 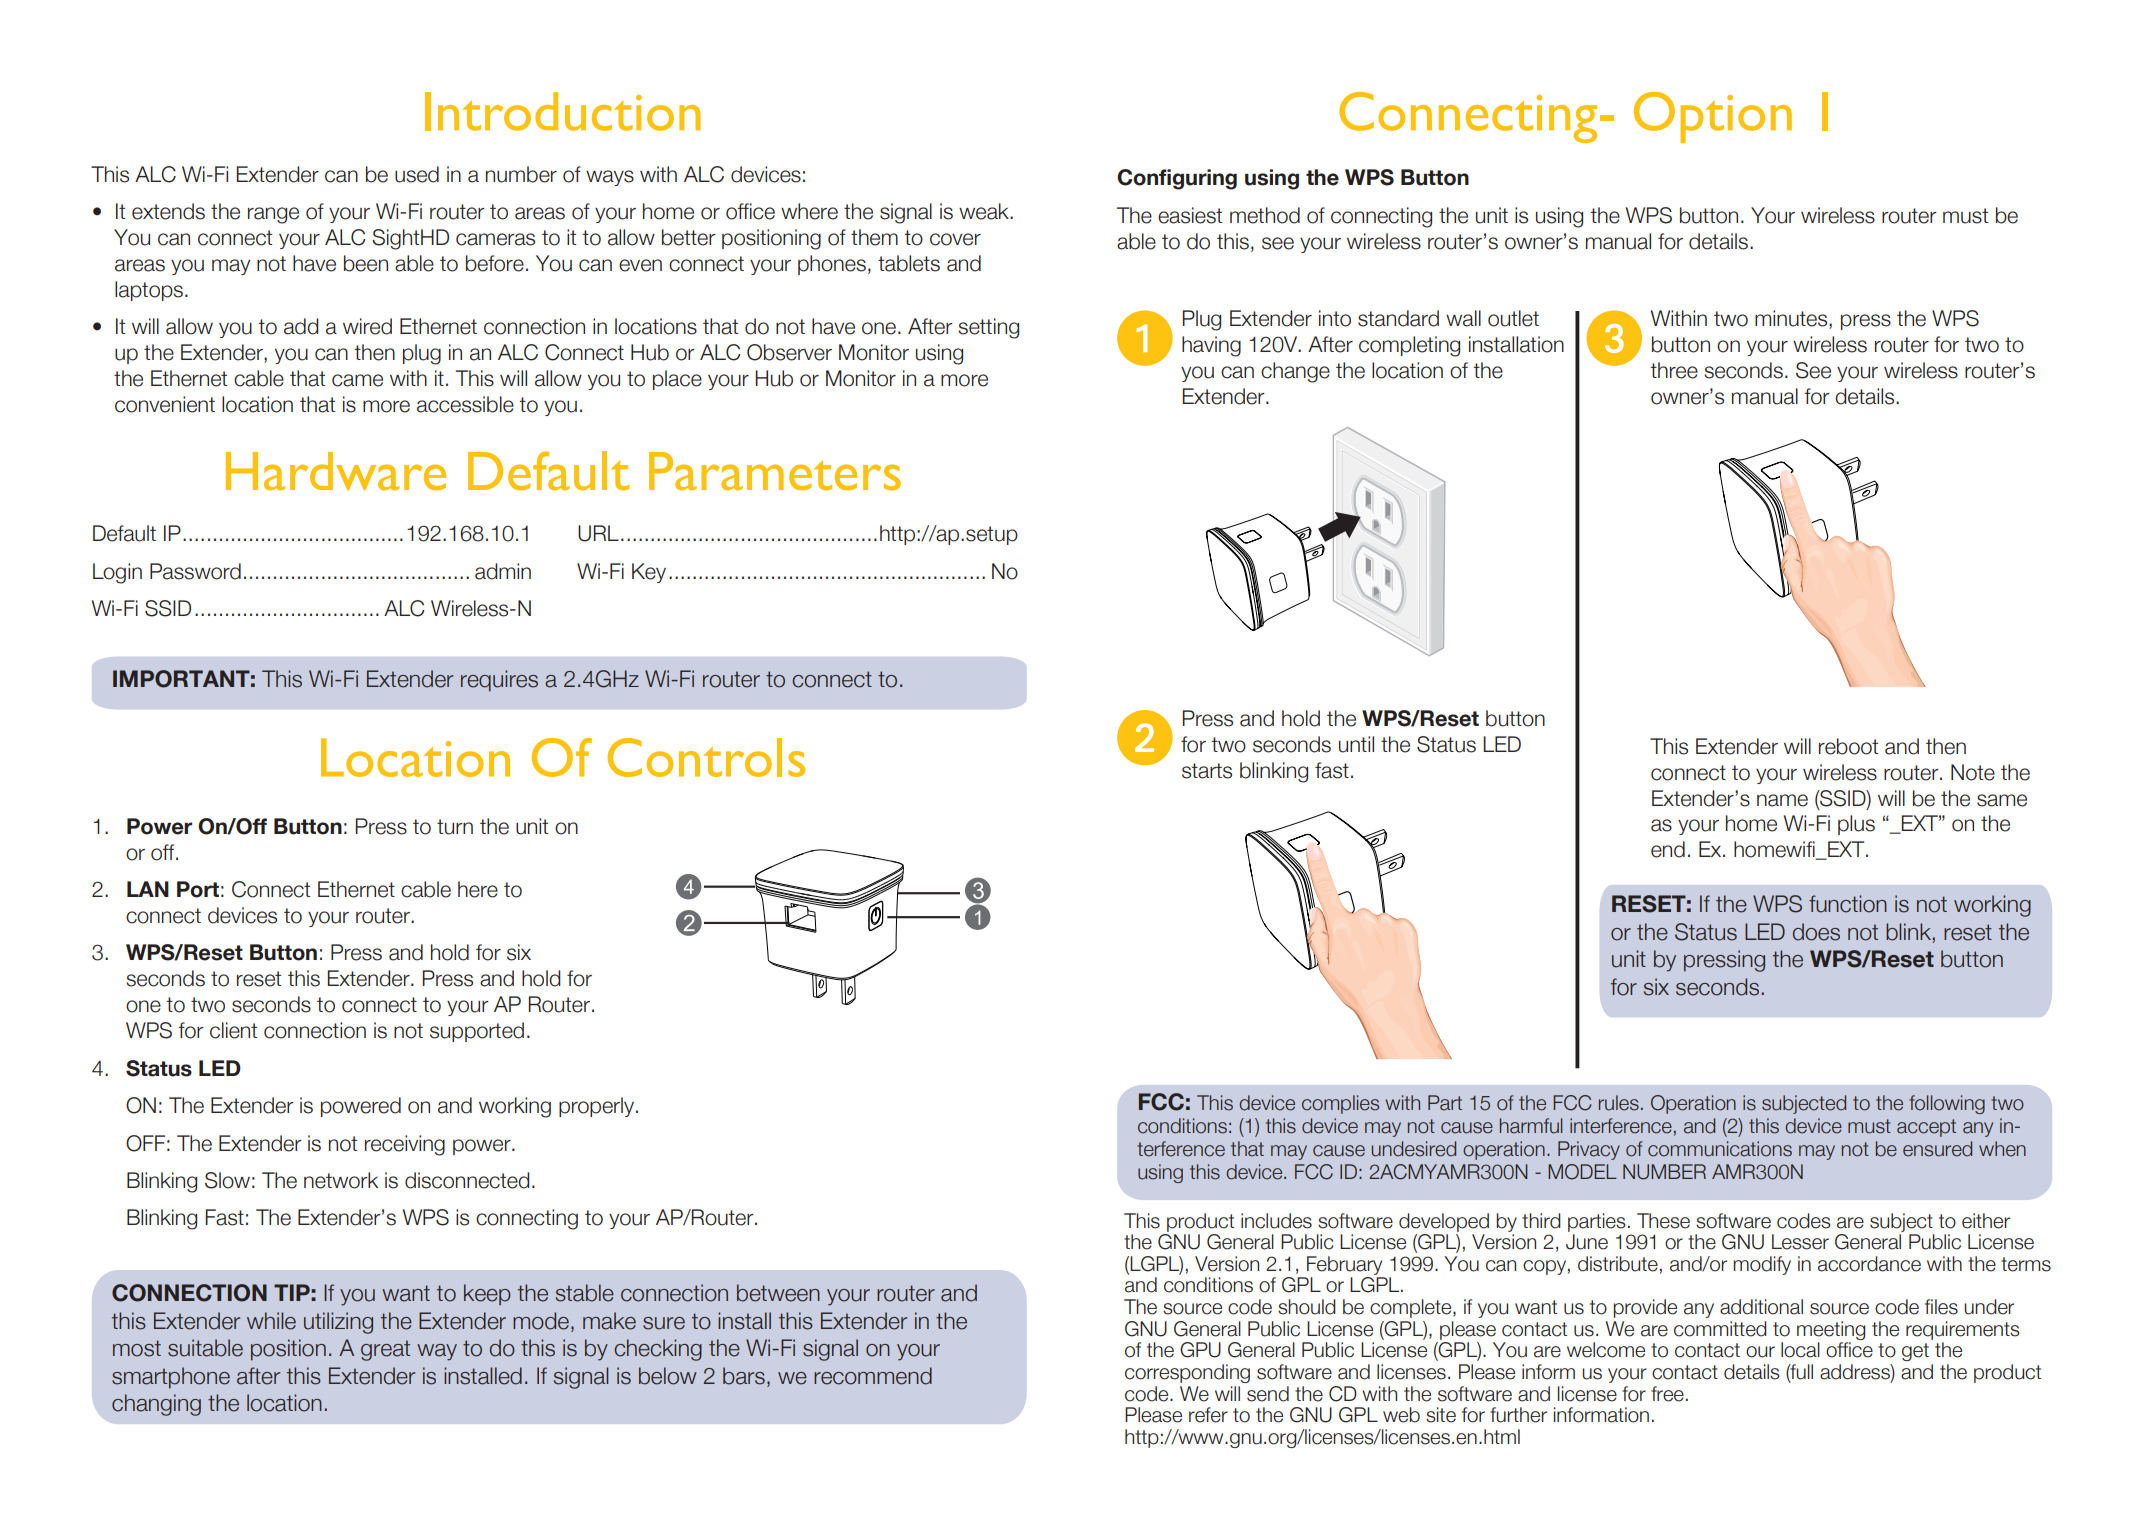 What do you see at coordinates (1177, 179) in the page?
I see `Configuring` at bounding box center [1177, 179].
